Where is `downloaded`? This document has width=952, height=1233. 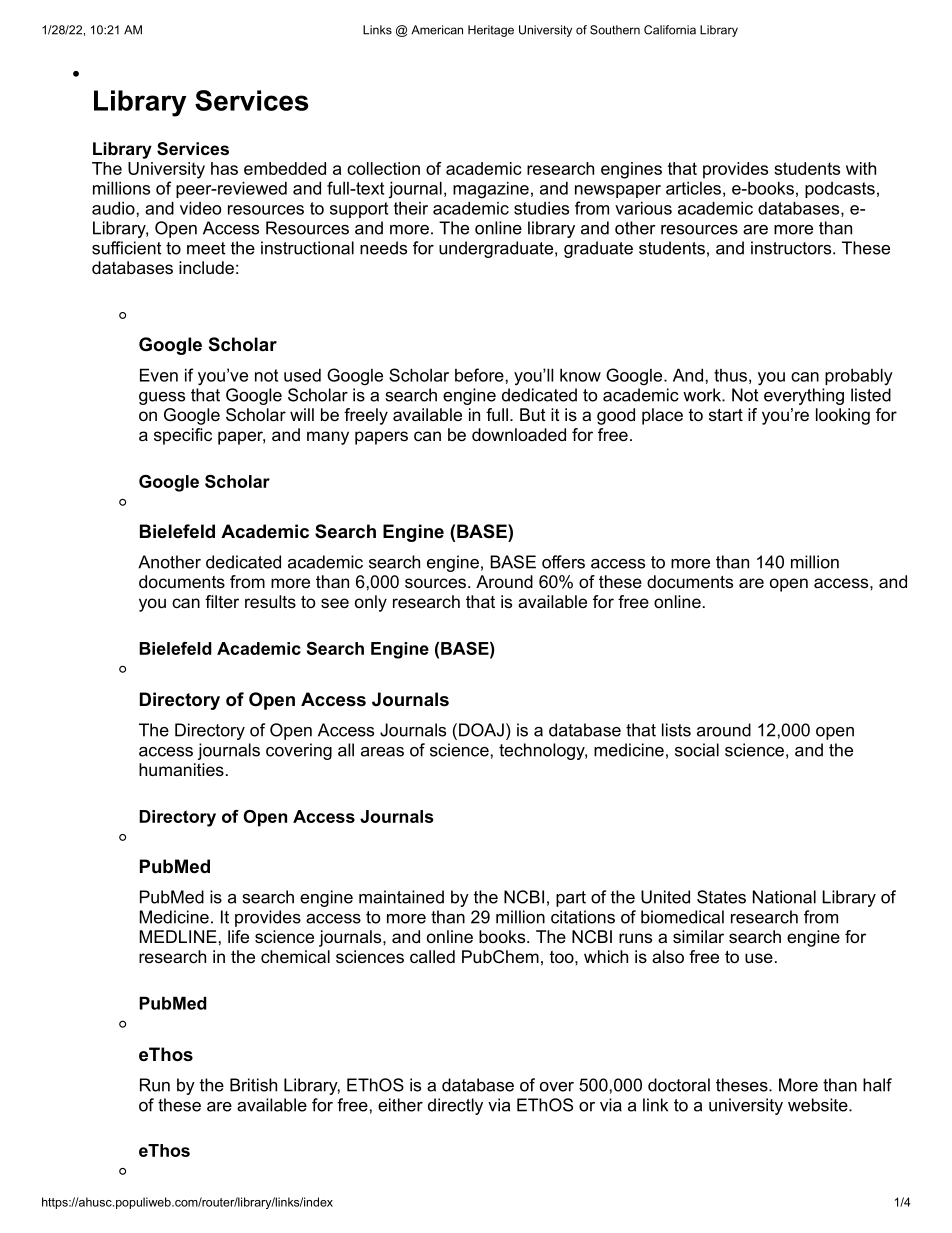 downloaded is located at coordinates (519, 434).
